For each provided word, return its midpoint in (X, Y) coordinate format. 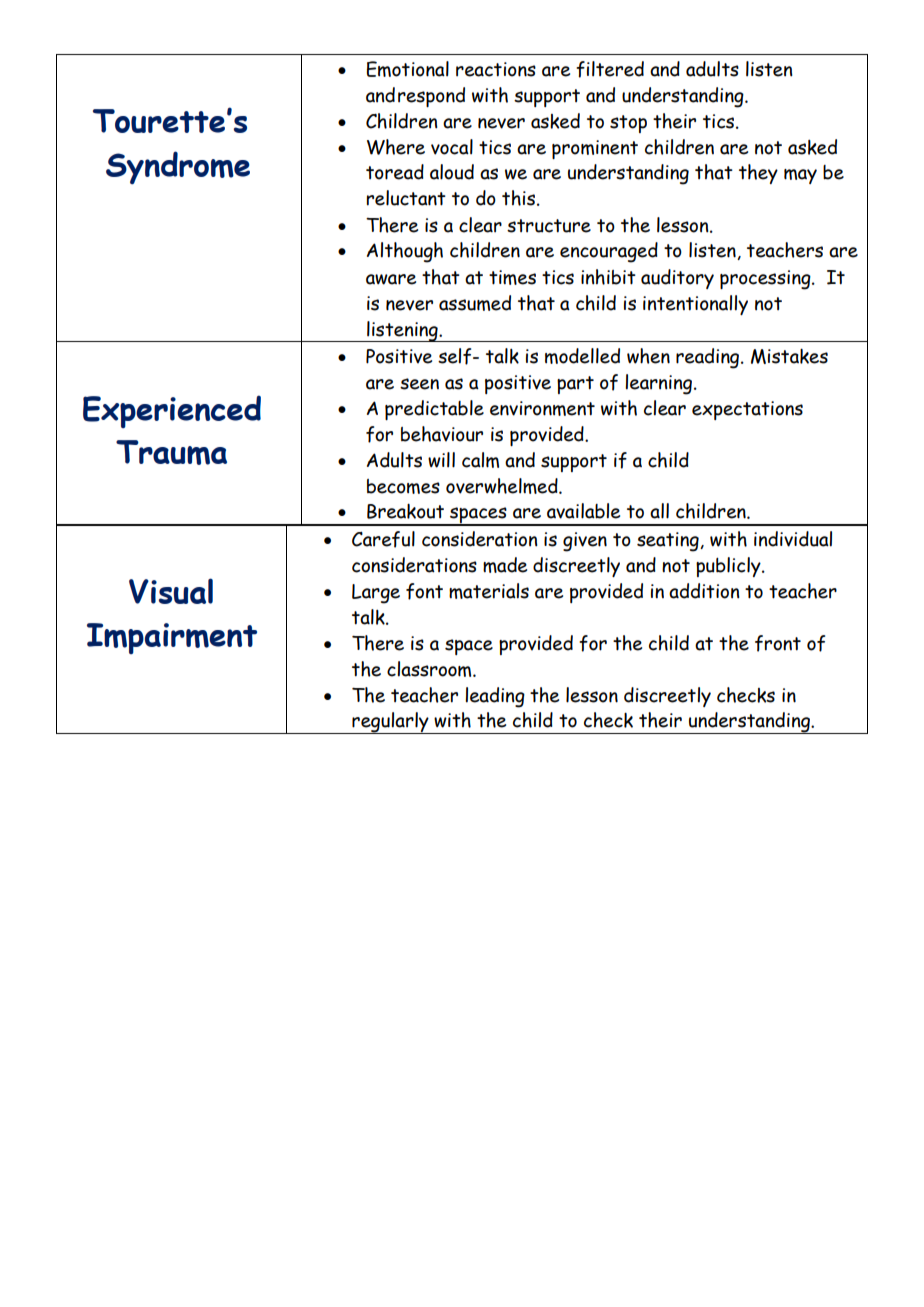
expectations (747, 410)
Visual (171, 591)
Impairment (172, 638)
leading (495, 697)
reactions (496, 69)
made (505, 565)
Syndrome (178, 167)
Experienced (172, 411)
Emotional (408, 69)
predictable (434, 410)
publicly (729, 567)
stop (628, 124)
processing (766, 280)
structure (549, 226)
